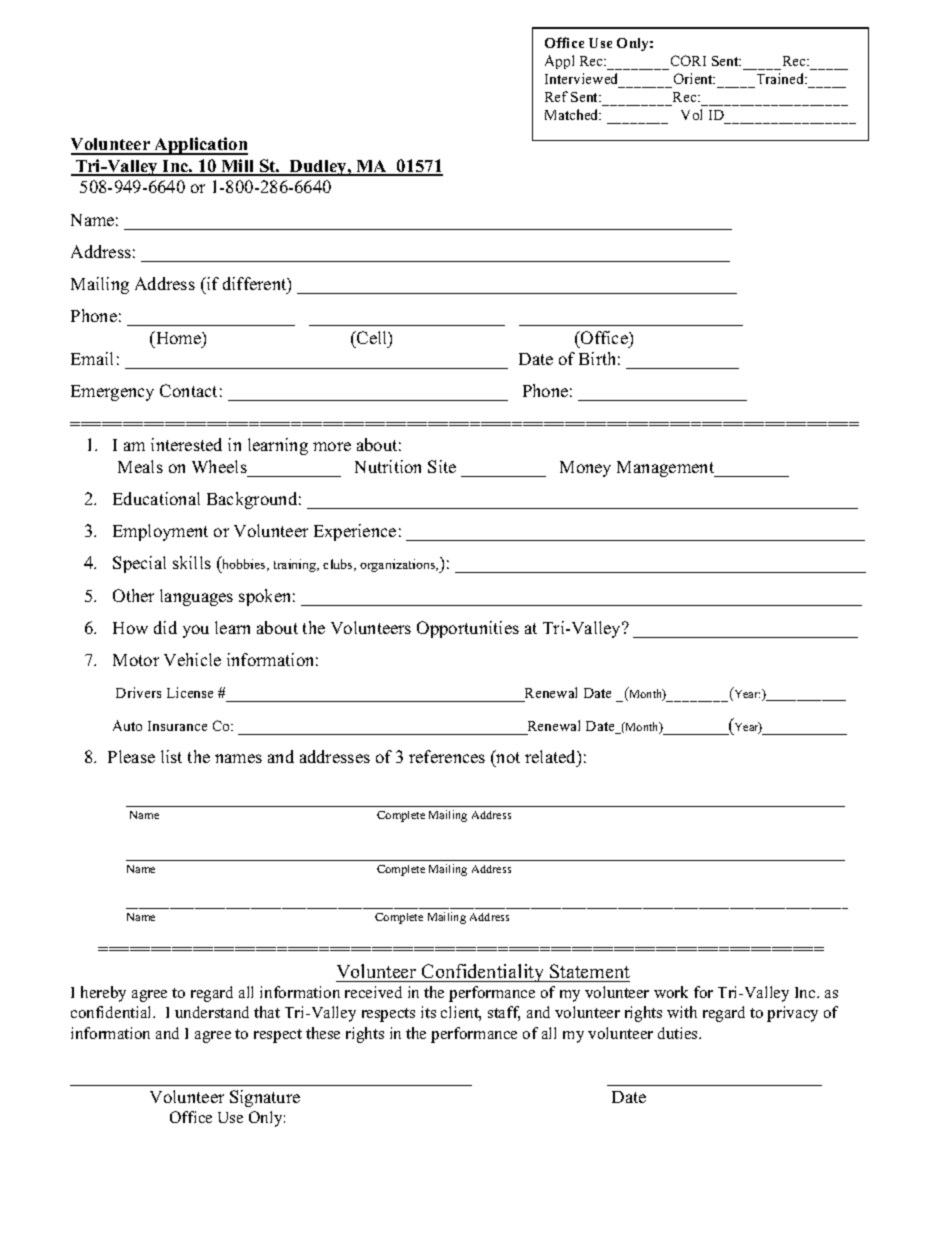 This document has height=1233, width=952. What do you see at coordinates (212, 1012) in the document?
I see `understand` at bounding box center [212, 1012].
